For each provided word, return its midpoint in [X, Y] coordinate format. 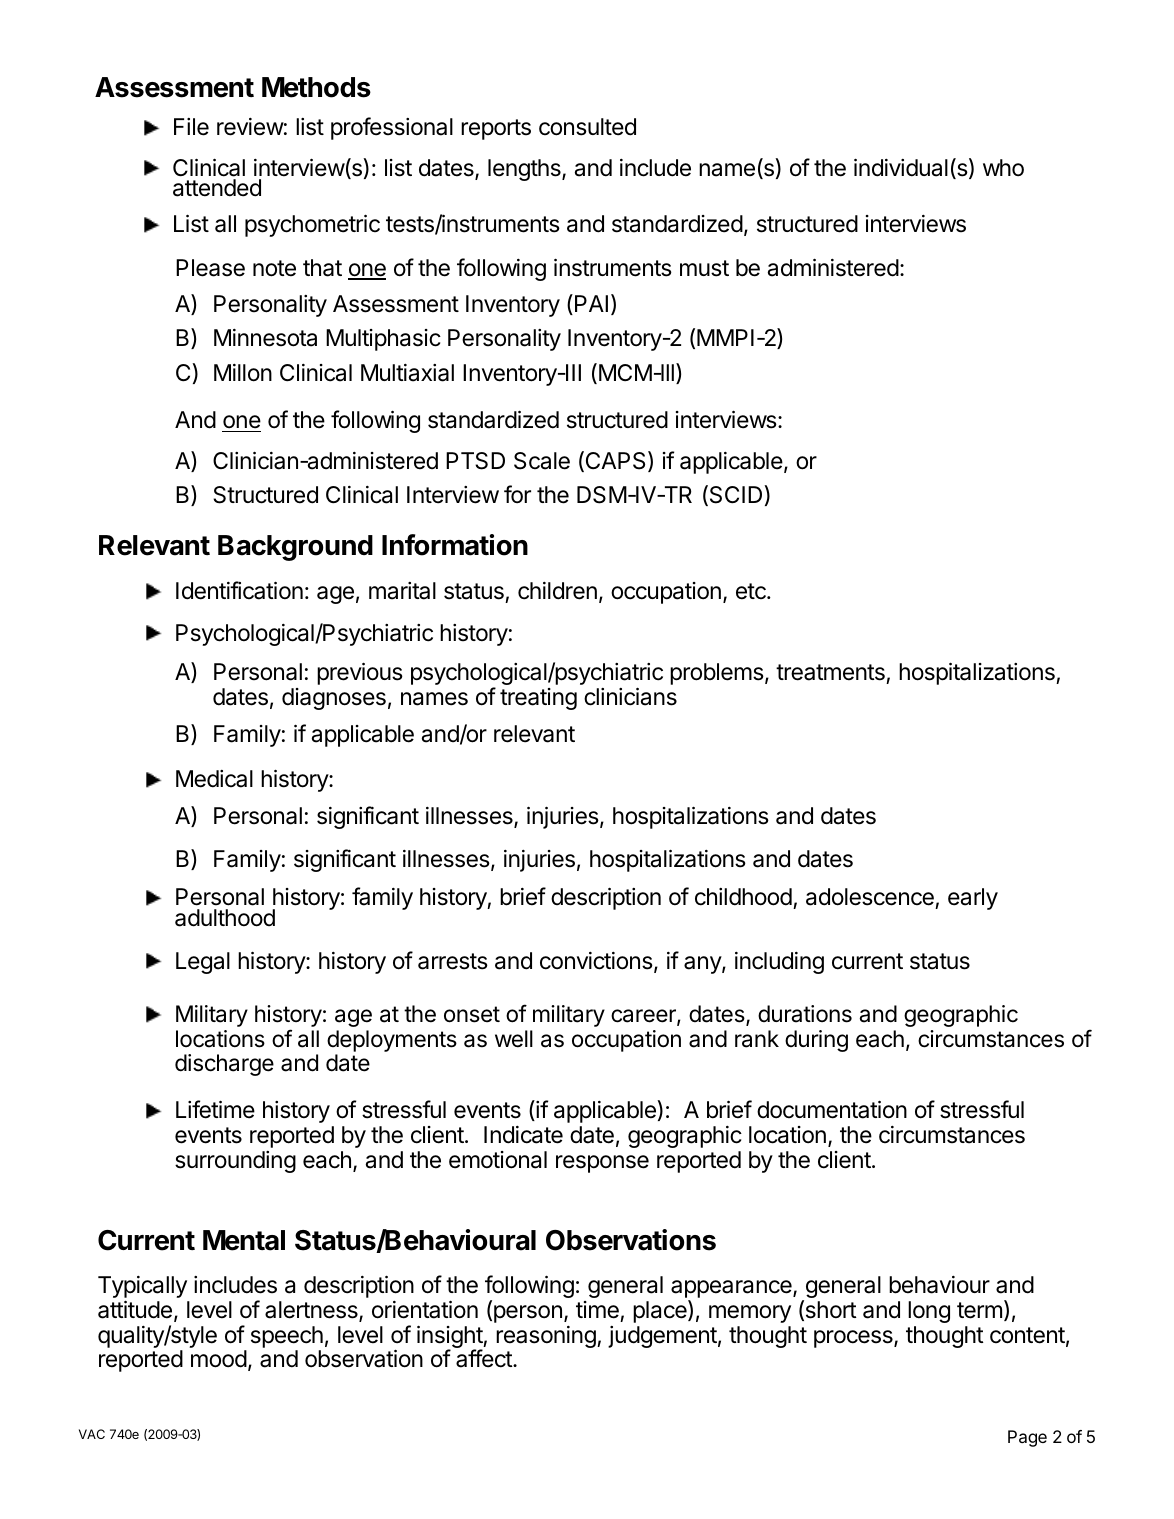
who [1003, 168]
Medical [214, 779]
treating [538, 699]
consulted [587, 127]
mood [219, 1359]
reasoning [546, 1337]
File [191, 127]
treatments [830, 672]
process [854, 1339]
